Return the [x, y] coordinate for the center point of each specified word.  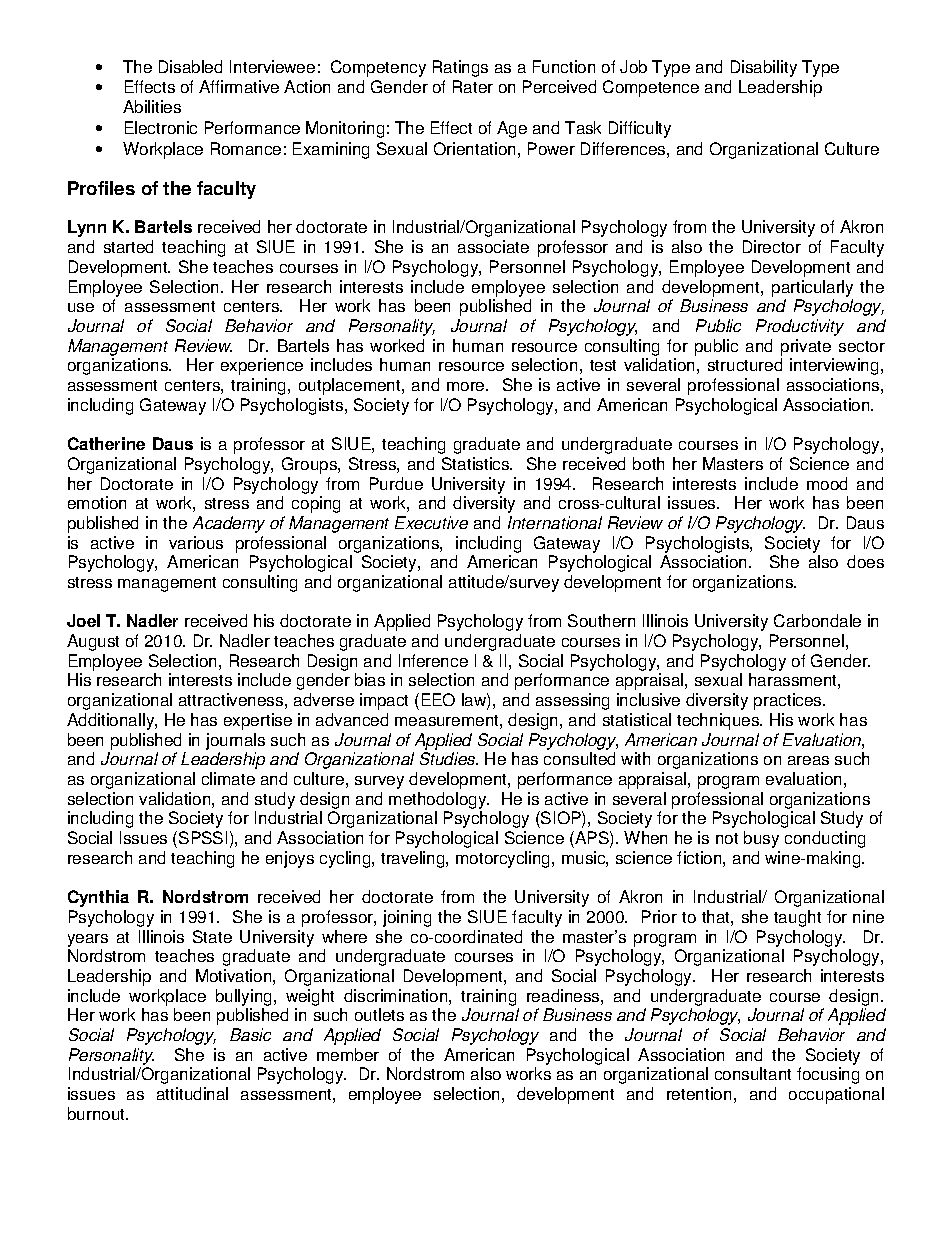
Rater [473, 86]
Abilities [152, 106]
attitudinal [192, 1093]
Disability [764, 68]
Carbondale [817, 620]
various [196, 542]
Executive [431, 522]
